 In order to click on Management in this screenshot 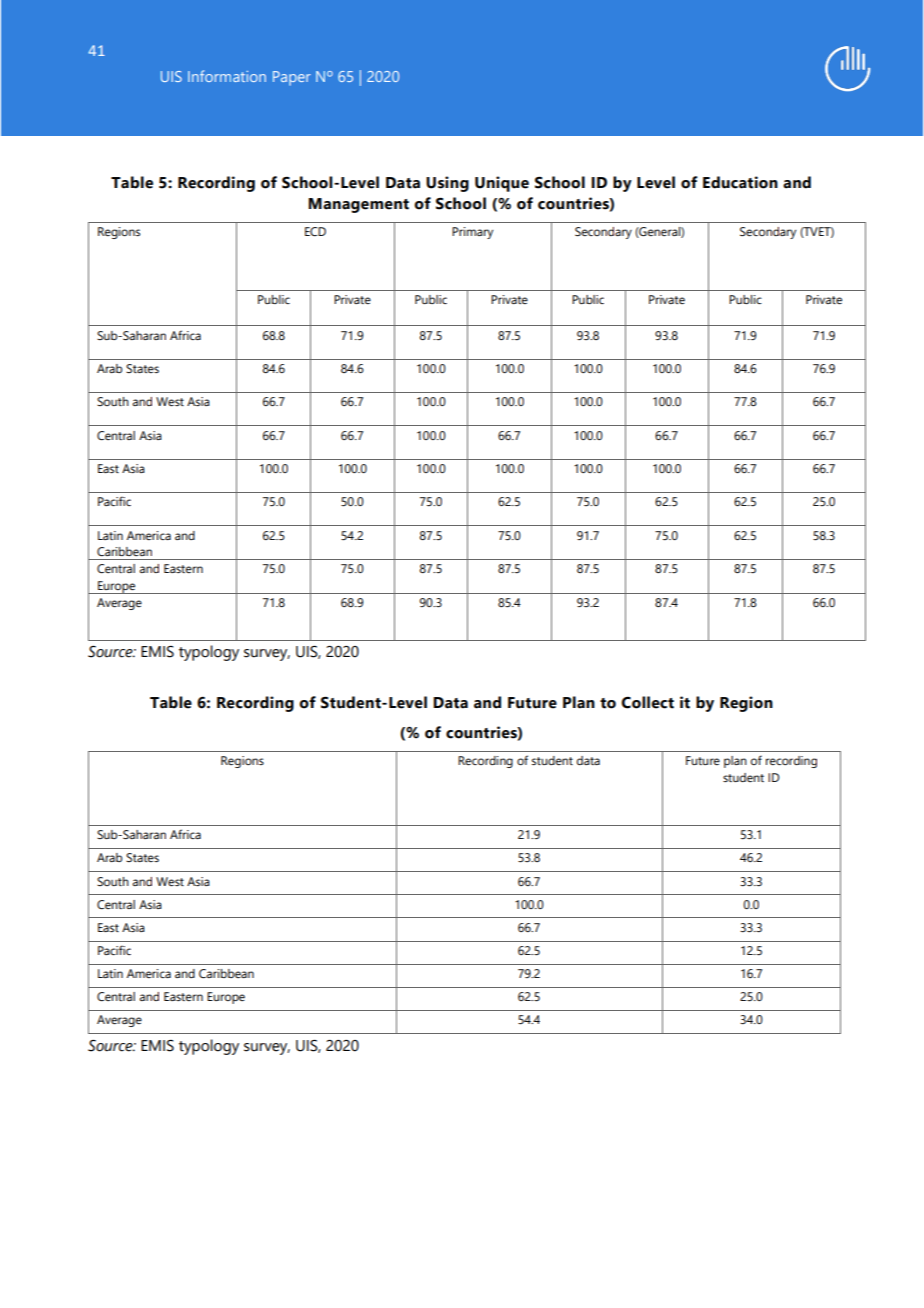, I will do `click(358, 205)`.
